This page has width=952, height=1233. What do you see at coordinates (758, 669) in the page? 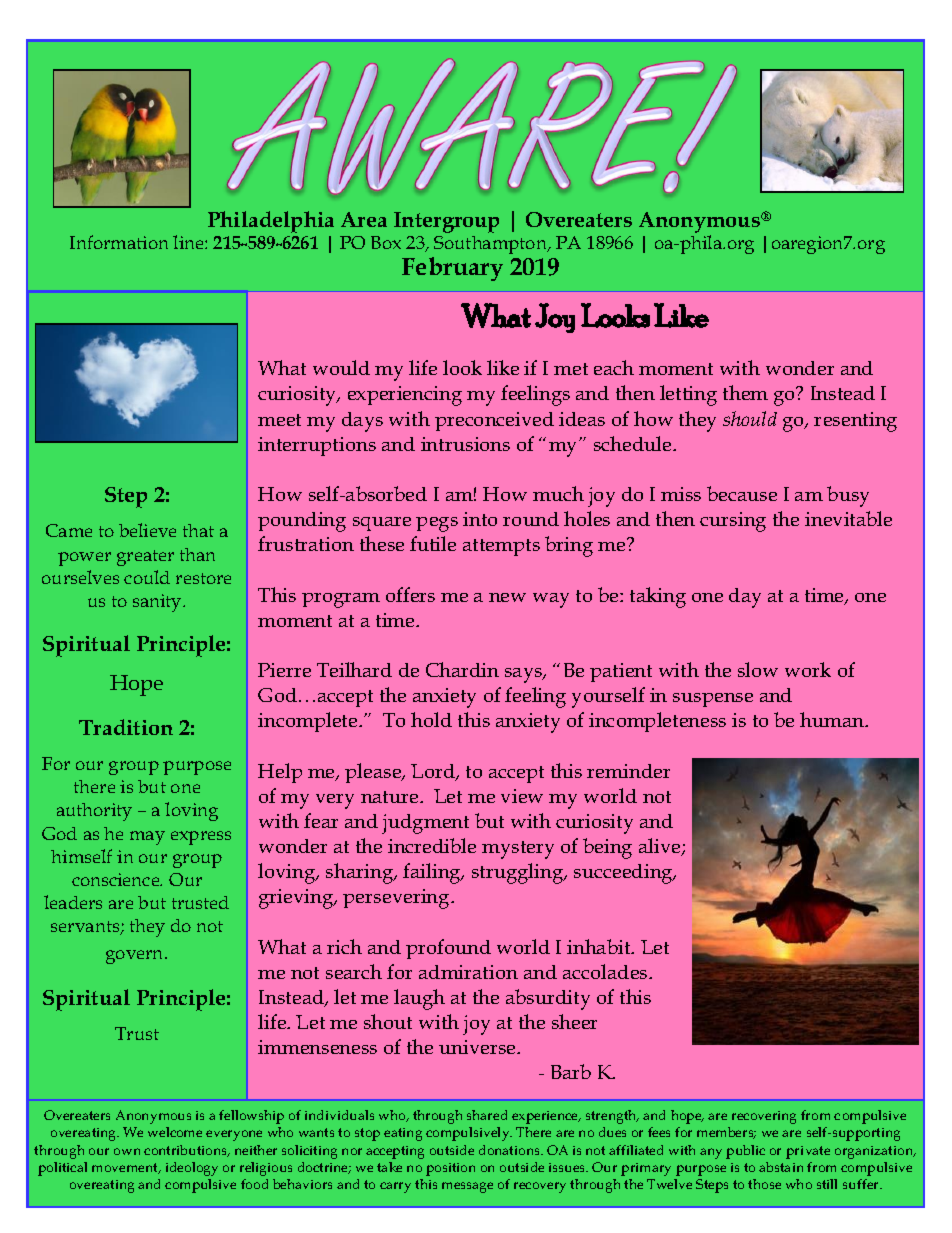
I see `slow` at bounding box center [758, 669].
